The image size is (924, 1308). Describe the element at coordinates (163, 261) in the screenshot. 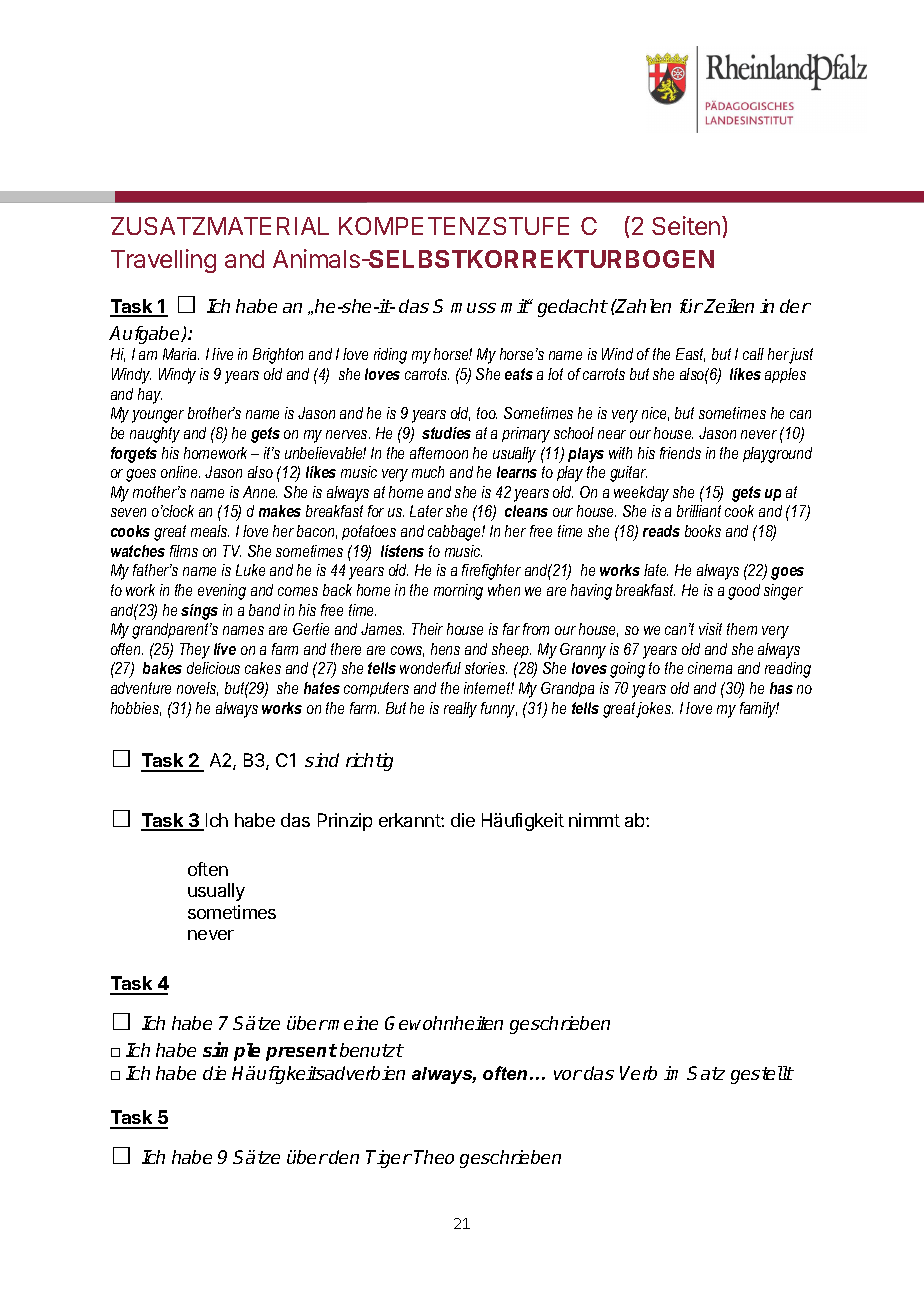

I see `Travelling` at that location.
